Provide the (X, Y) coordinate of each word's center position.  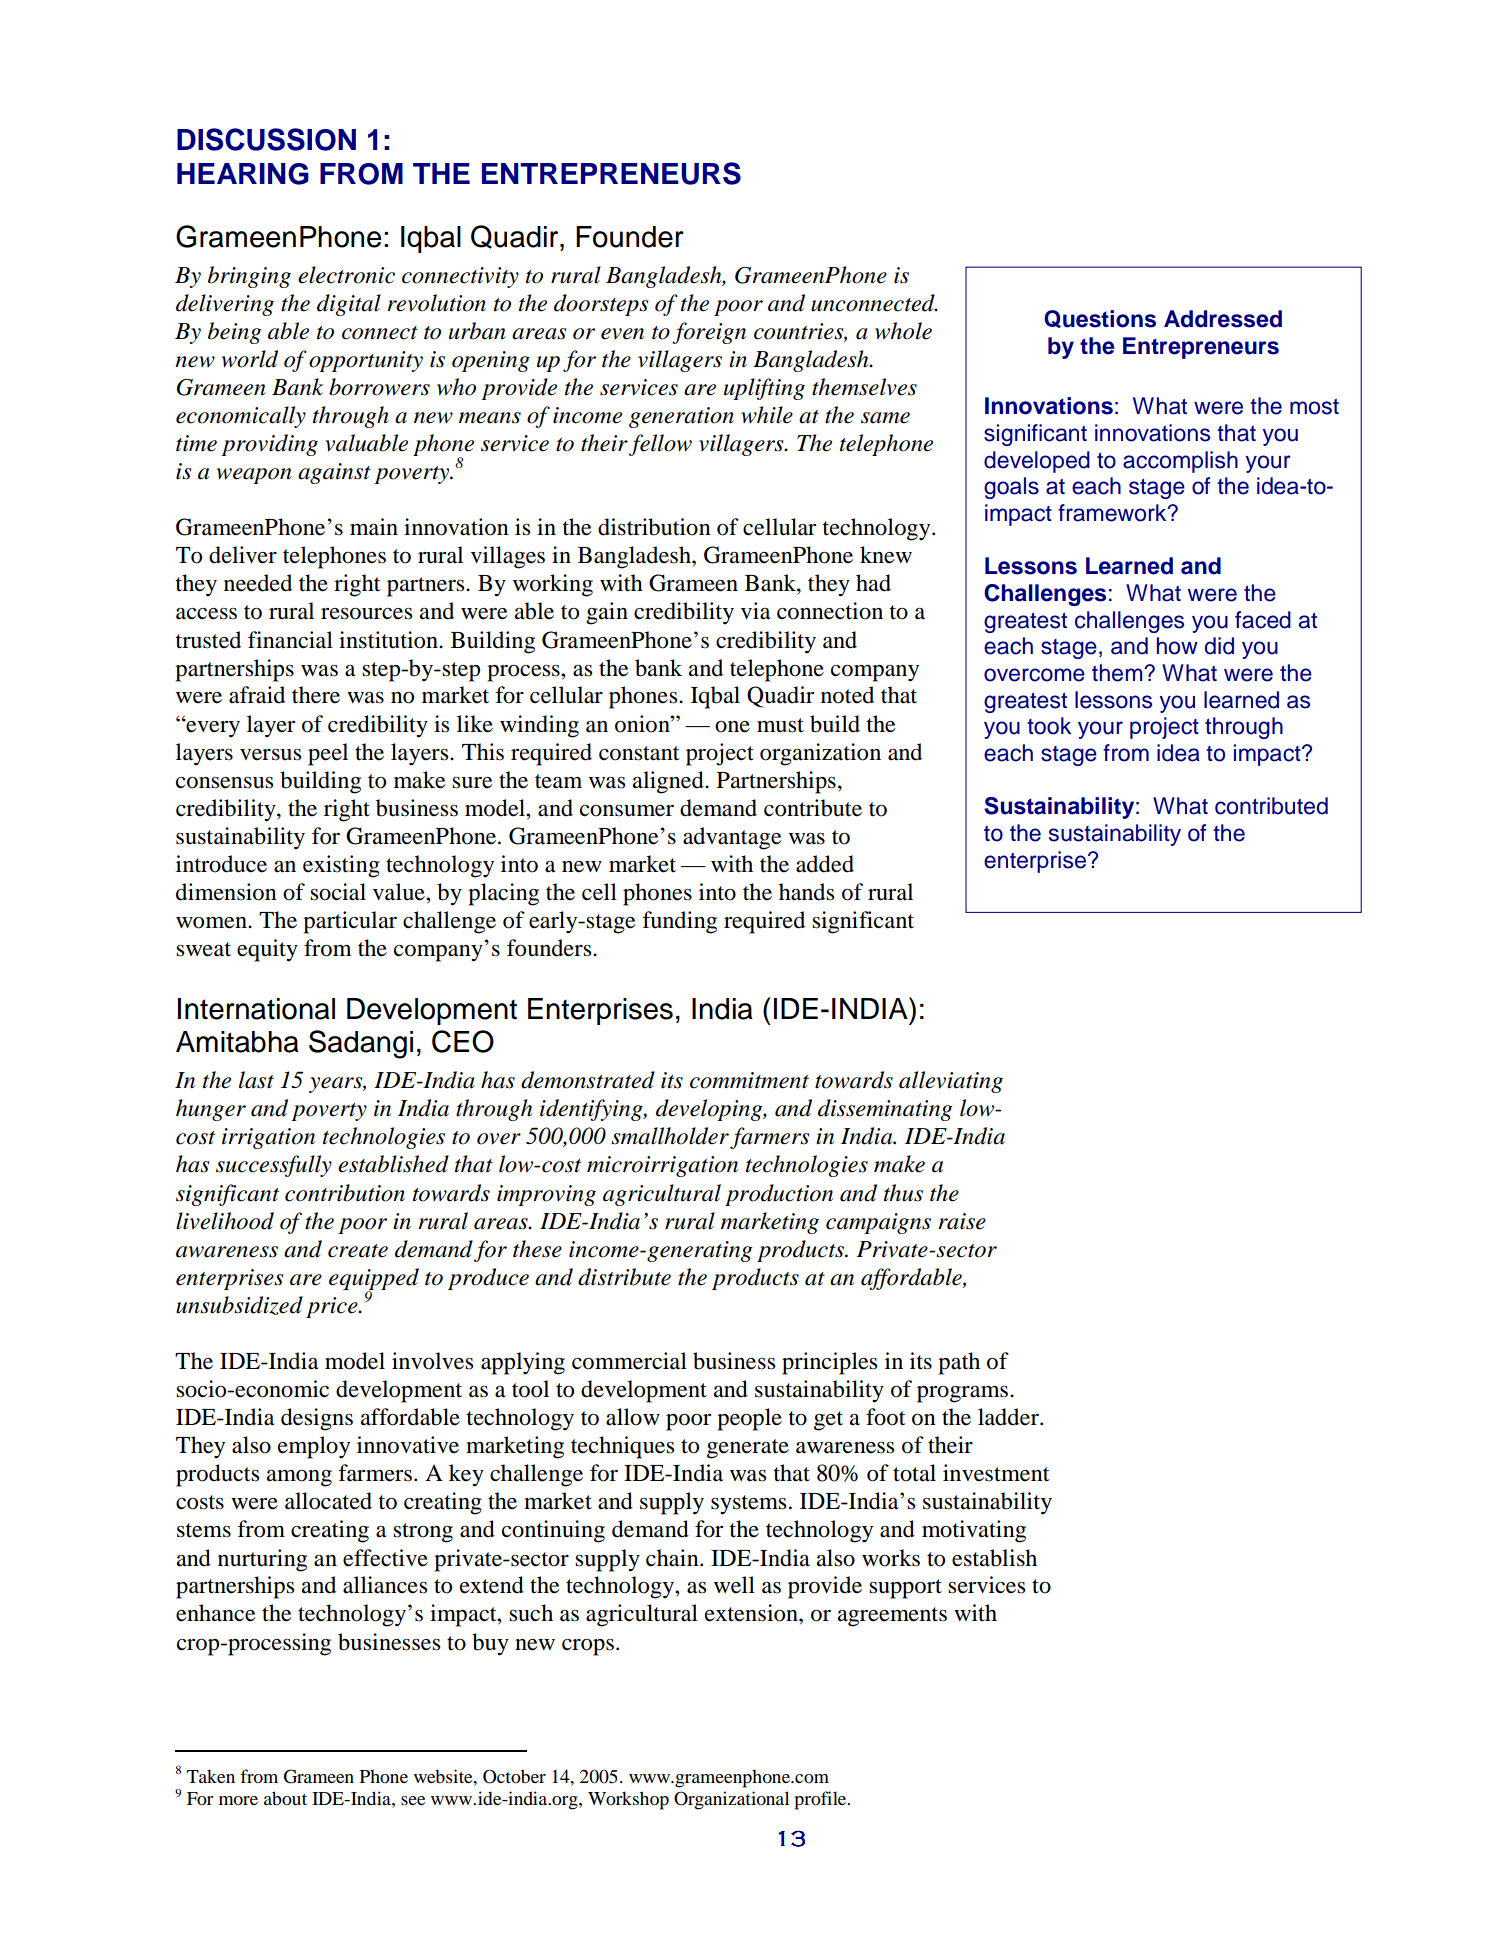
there (316, 695)
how (1177, 646)
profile (822, 1800)
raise (962, 1221)
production (779, 1195)
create (358, 1251)
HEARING (243, 174)
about (285, 1798)
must (780, 725)
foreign (709, 333)
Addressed (1223, 319)
